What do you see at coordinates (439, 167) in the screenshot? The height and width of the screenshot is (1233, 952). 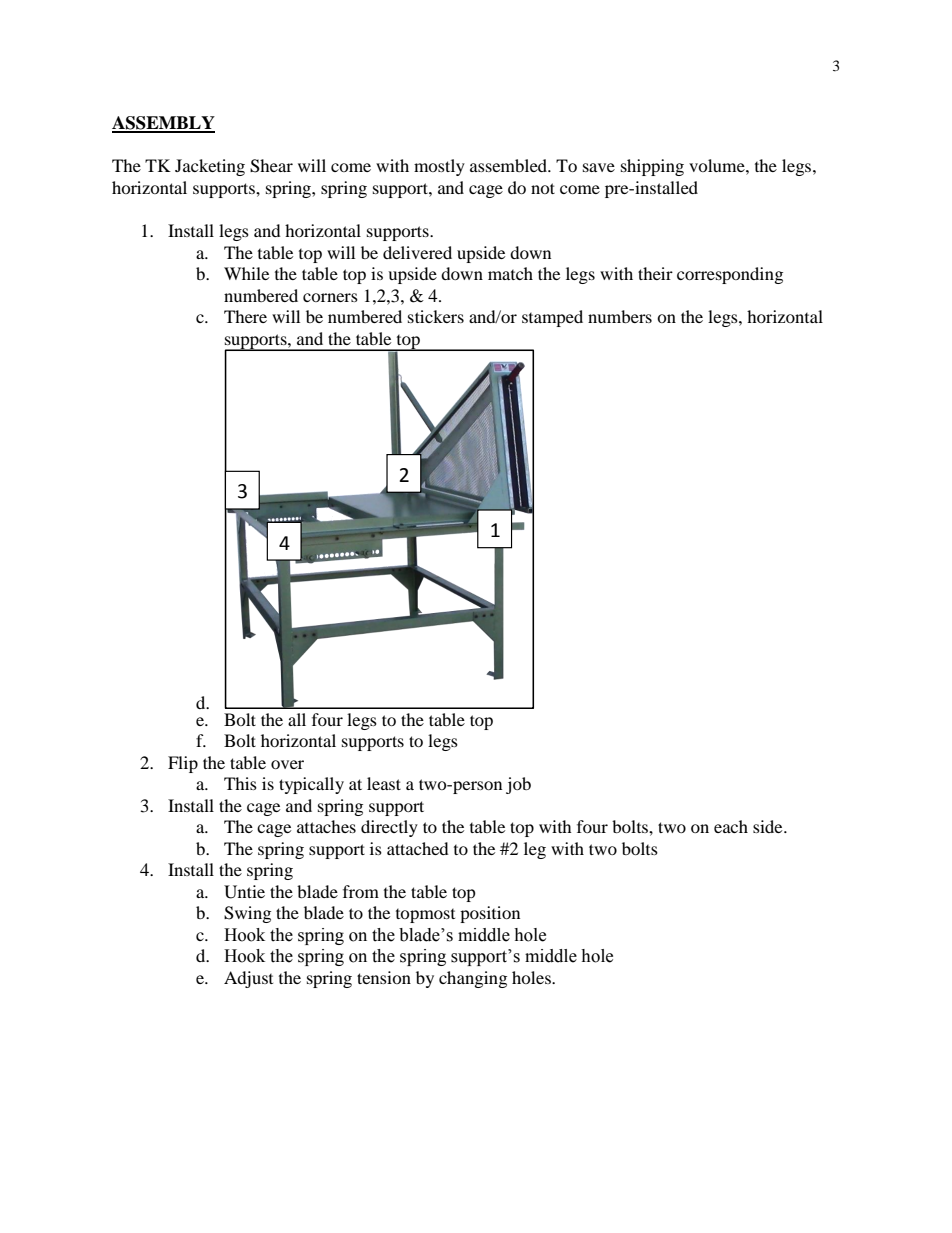 I see `mostly` at bounding box center [439, 167].
